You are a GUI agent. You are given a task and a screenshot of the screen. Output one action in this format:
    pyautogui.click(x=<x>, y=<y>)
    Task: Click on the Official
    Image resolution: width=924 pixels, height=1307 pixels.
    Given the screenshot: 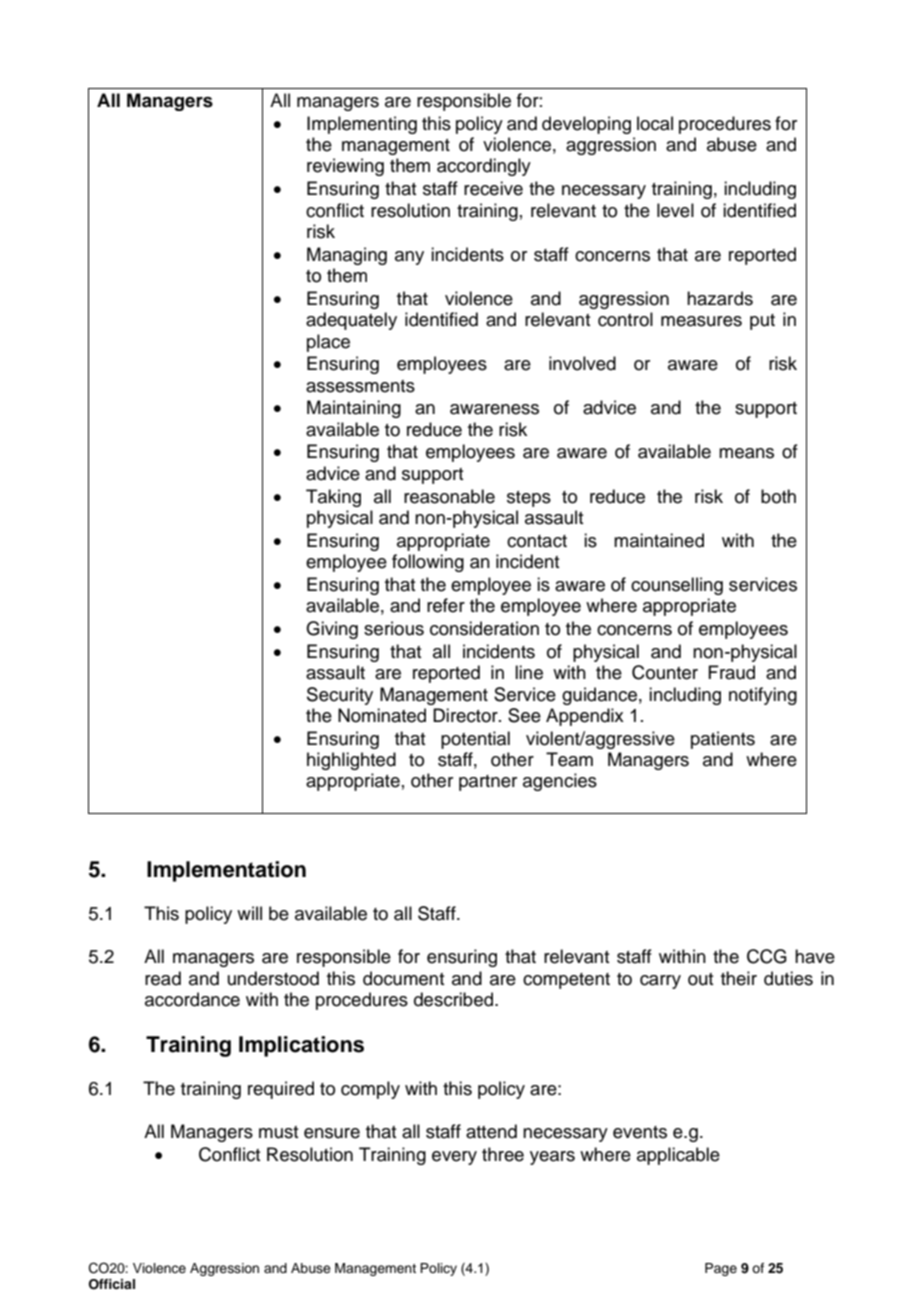 What is the action you would take?
    pyautogui.click(x=112, y=1284)
